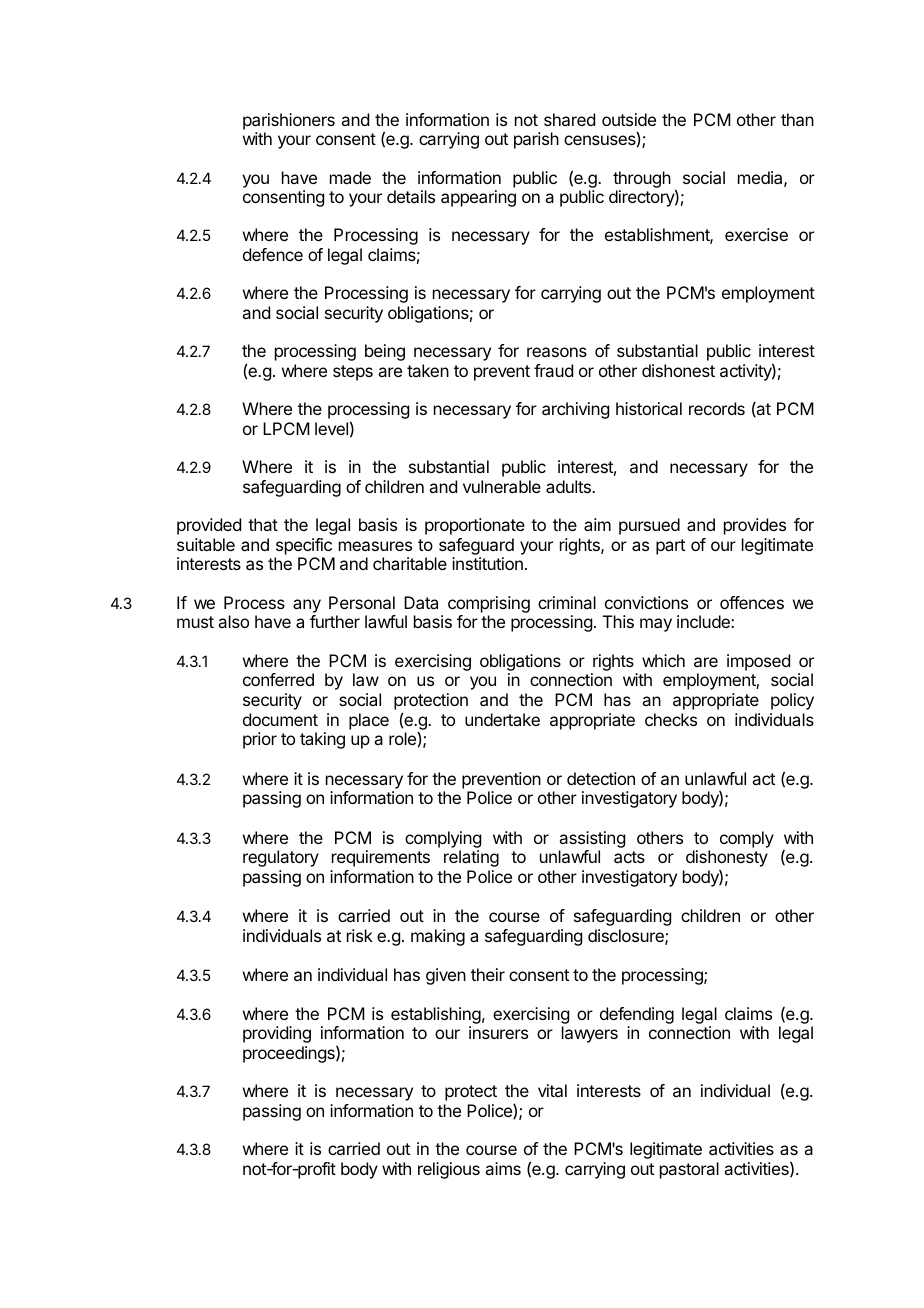 This screenshot has height=1308, width=924. Describe the element at coordinates (797, 119) in the screenshot. I see `than` at that location.
